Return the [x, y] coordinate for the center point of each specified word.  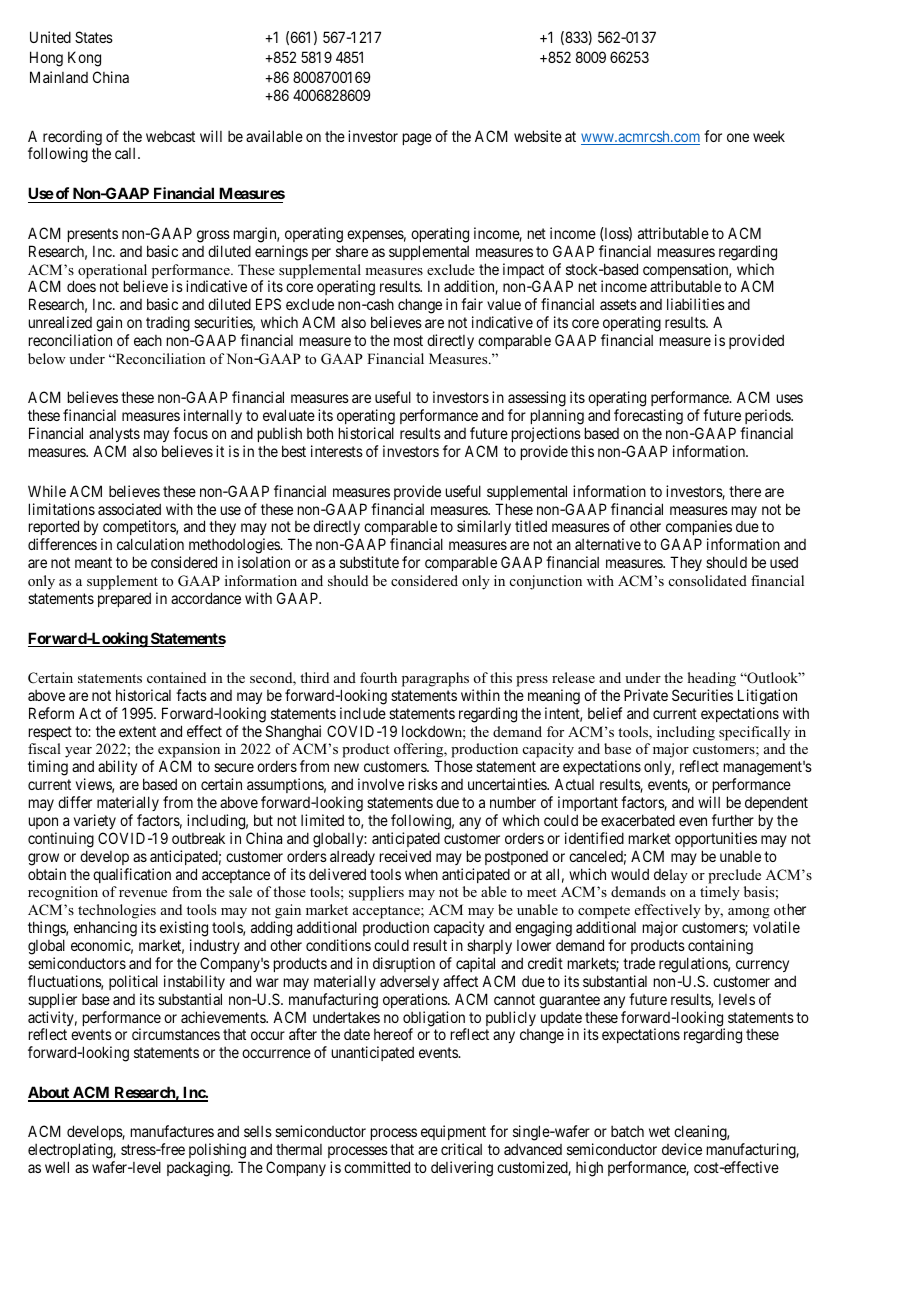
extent [137, 731]
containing [720, 947]
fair [472, 304]
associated [129, 509]
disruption [404, 964]
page [417, 139]
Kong [84, 59]
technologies [117, 913]
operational [112, 272]
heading [712, 679]
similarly [484, 527]
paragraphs [435, 679]
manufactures [172, 1131]
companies [698, 529]
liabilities [696, 304]
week [769, 136]
